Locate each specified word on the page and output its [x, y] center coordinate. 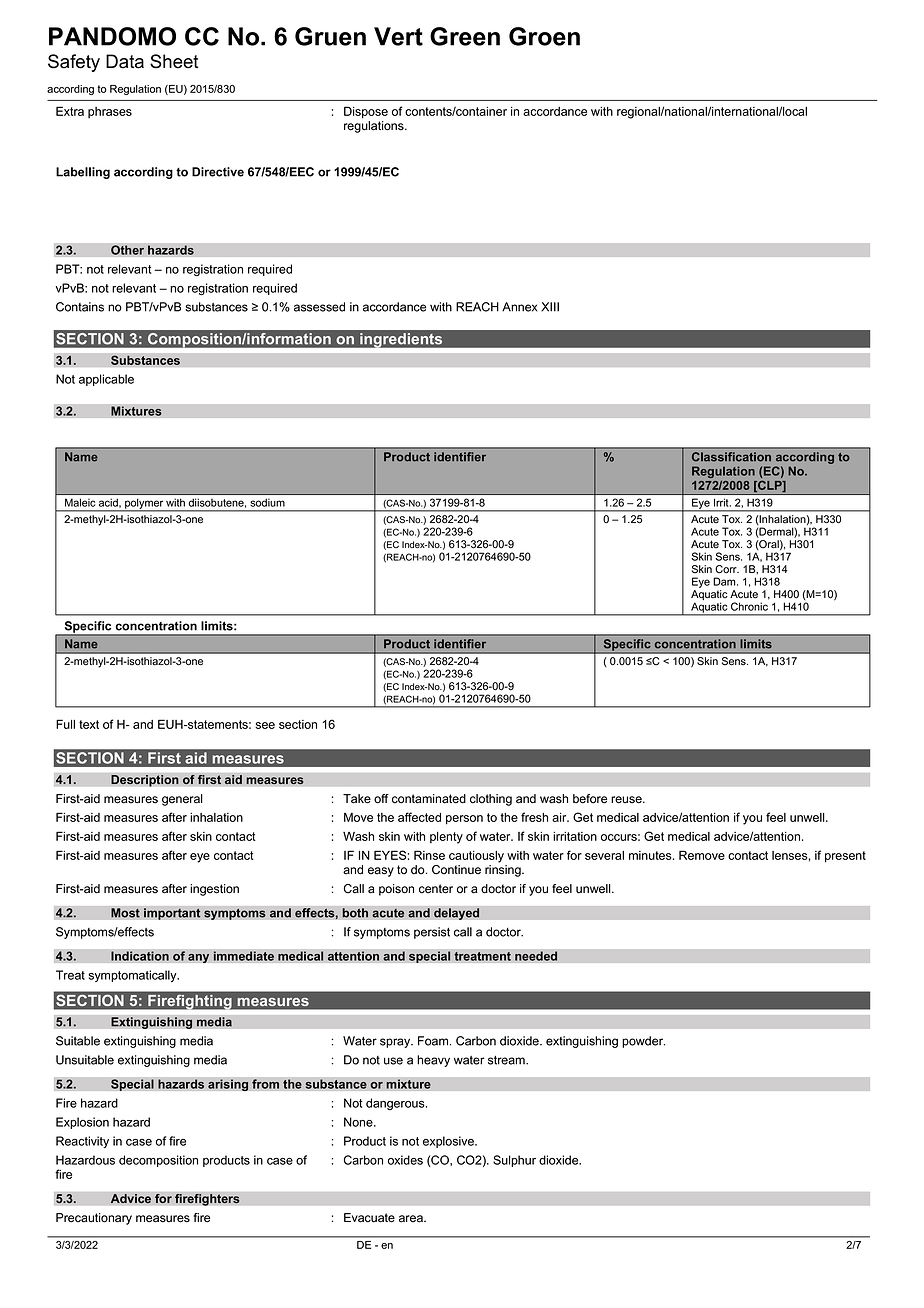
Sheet [174, 61]
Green [465, 36]
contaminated [429, 799]
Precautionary [94, 1219]
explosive [449, 1142]
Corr [727, 569]
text [89, 724]
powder [643, 1042]
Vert [398, 36]
